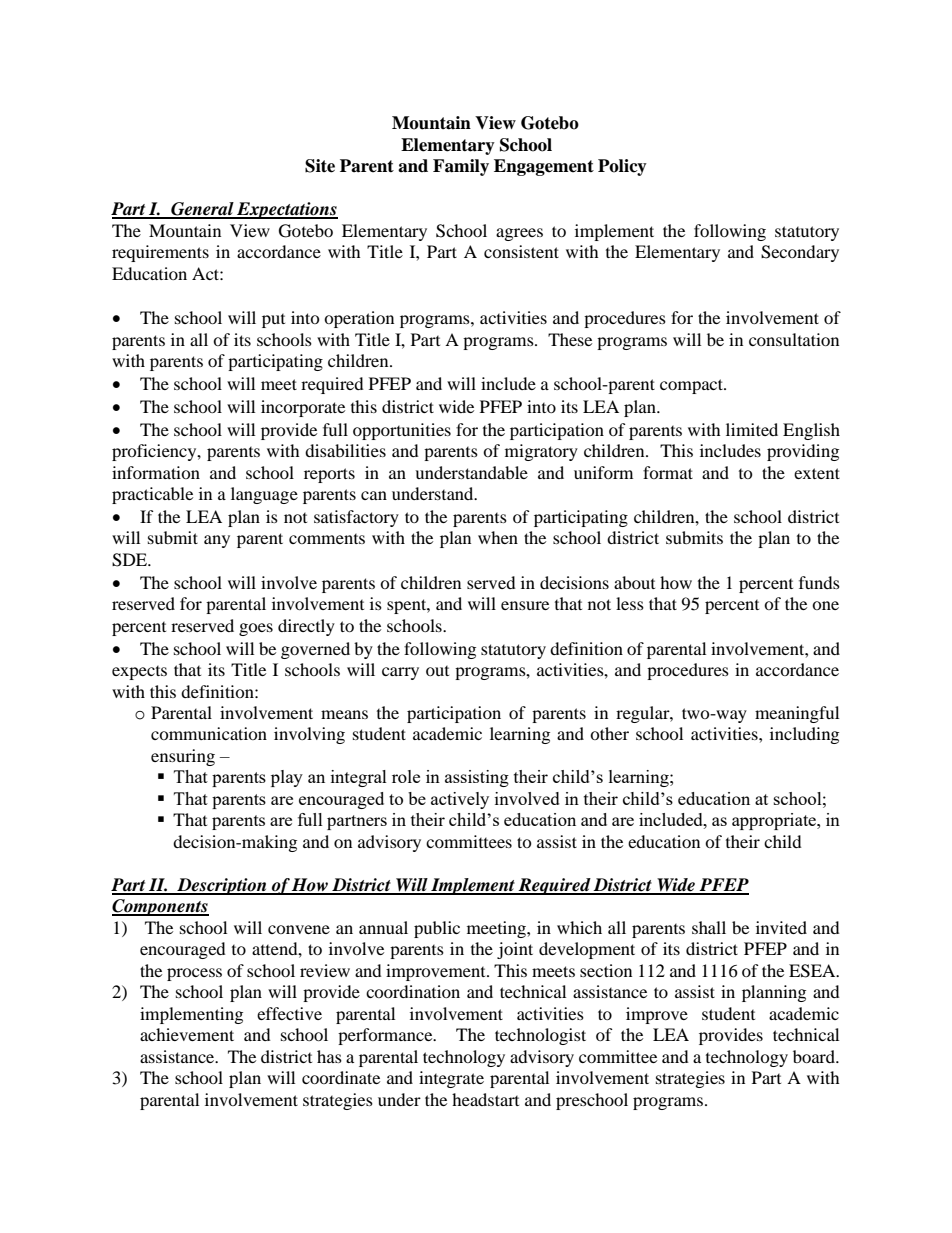  What do you see at coordinates (183, 757) in the screenshot?
I see `ensuring` at bounding box center [183, 757].
